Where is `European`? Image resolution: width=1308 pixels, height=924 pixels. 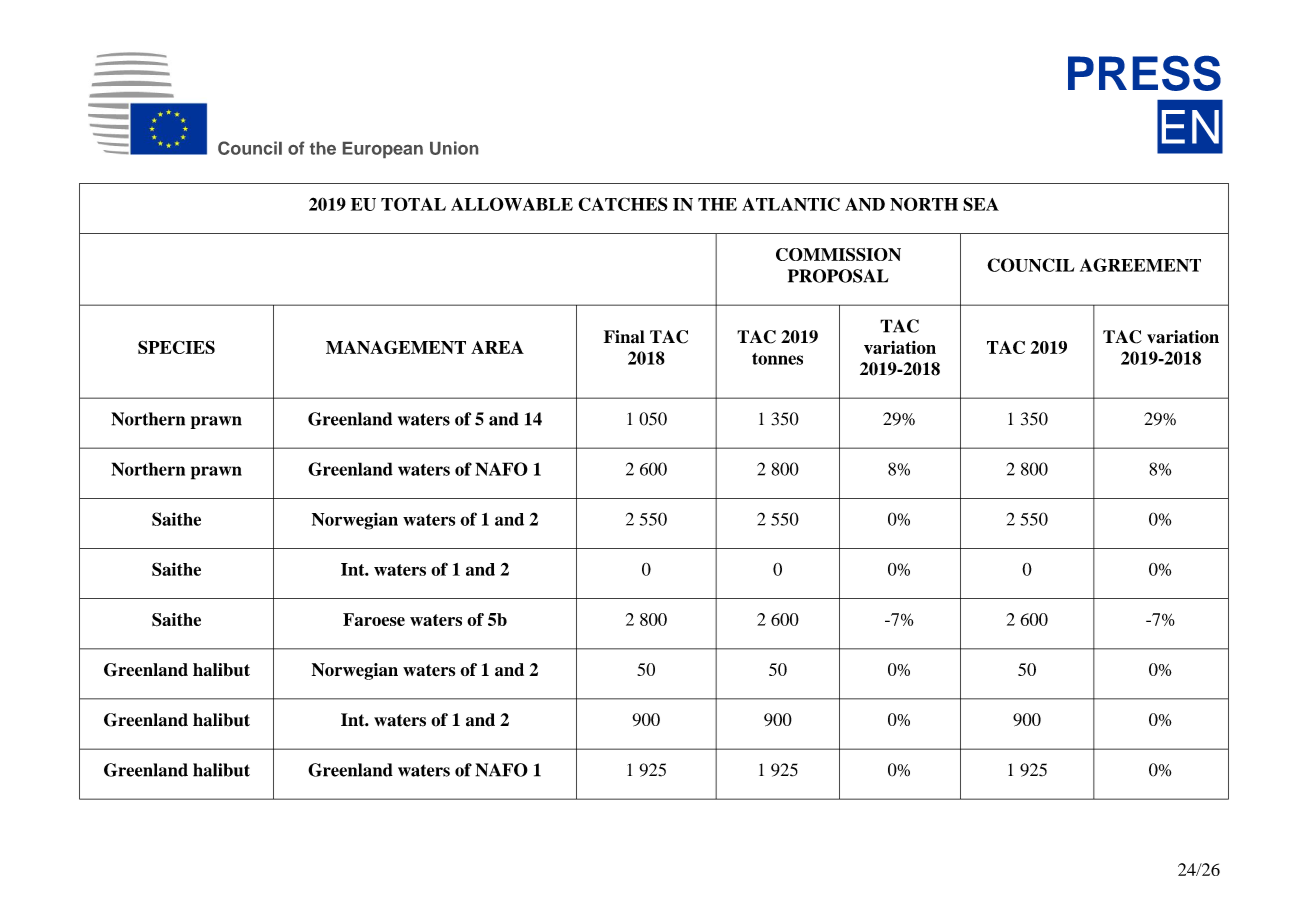 European is located at coordinates (383, 150).
